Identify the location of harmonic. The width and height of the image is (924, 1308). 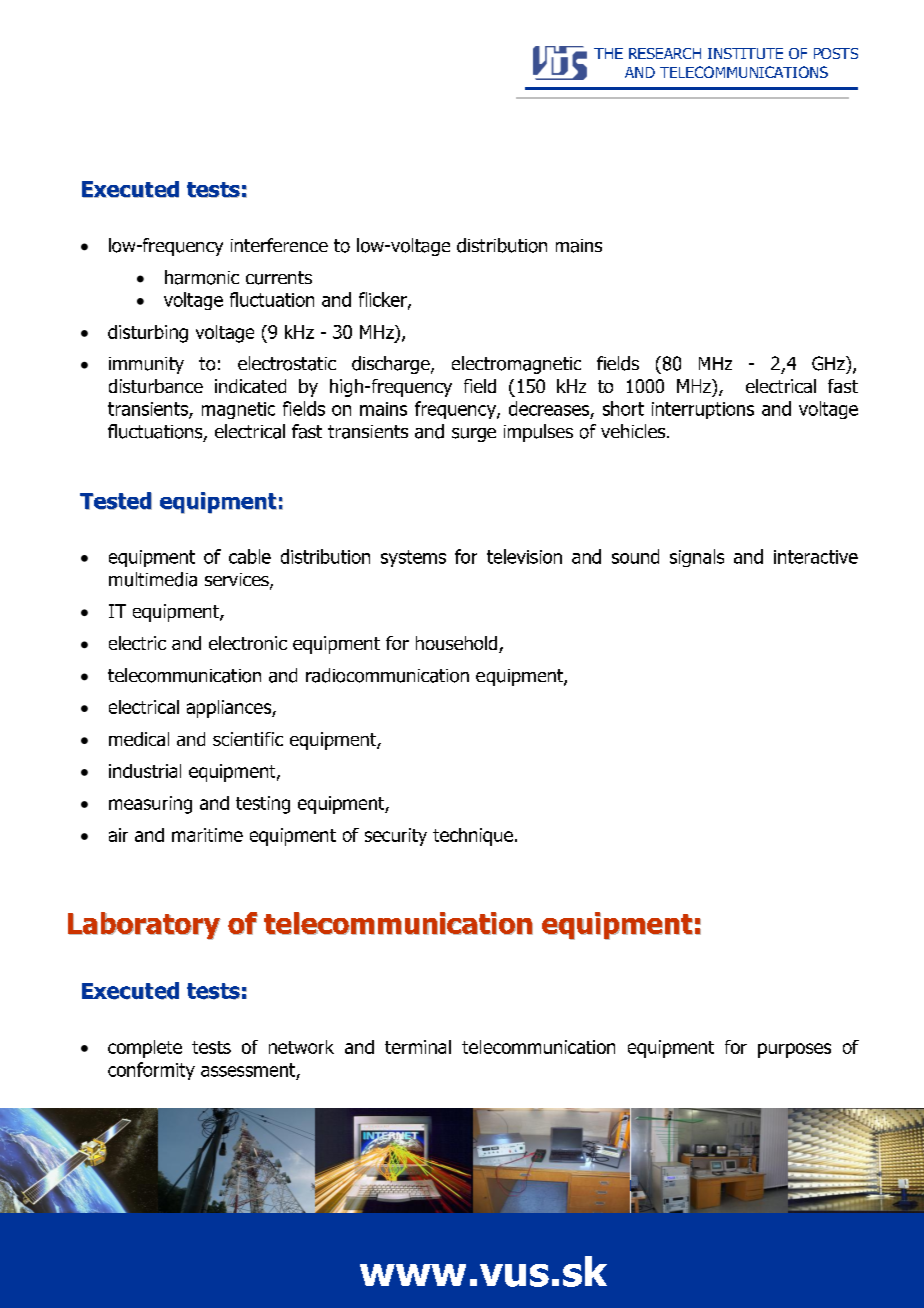
(202, 277).
